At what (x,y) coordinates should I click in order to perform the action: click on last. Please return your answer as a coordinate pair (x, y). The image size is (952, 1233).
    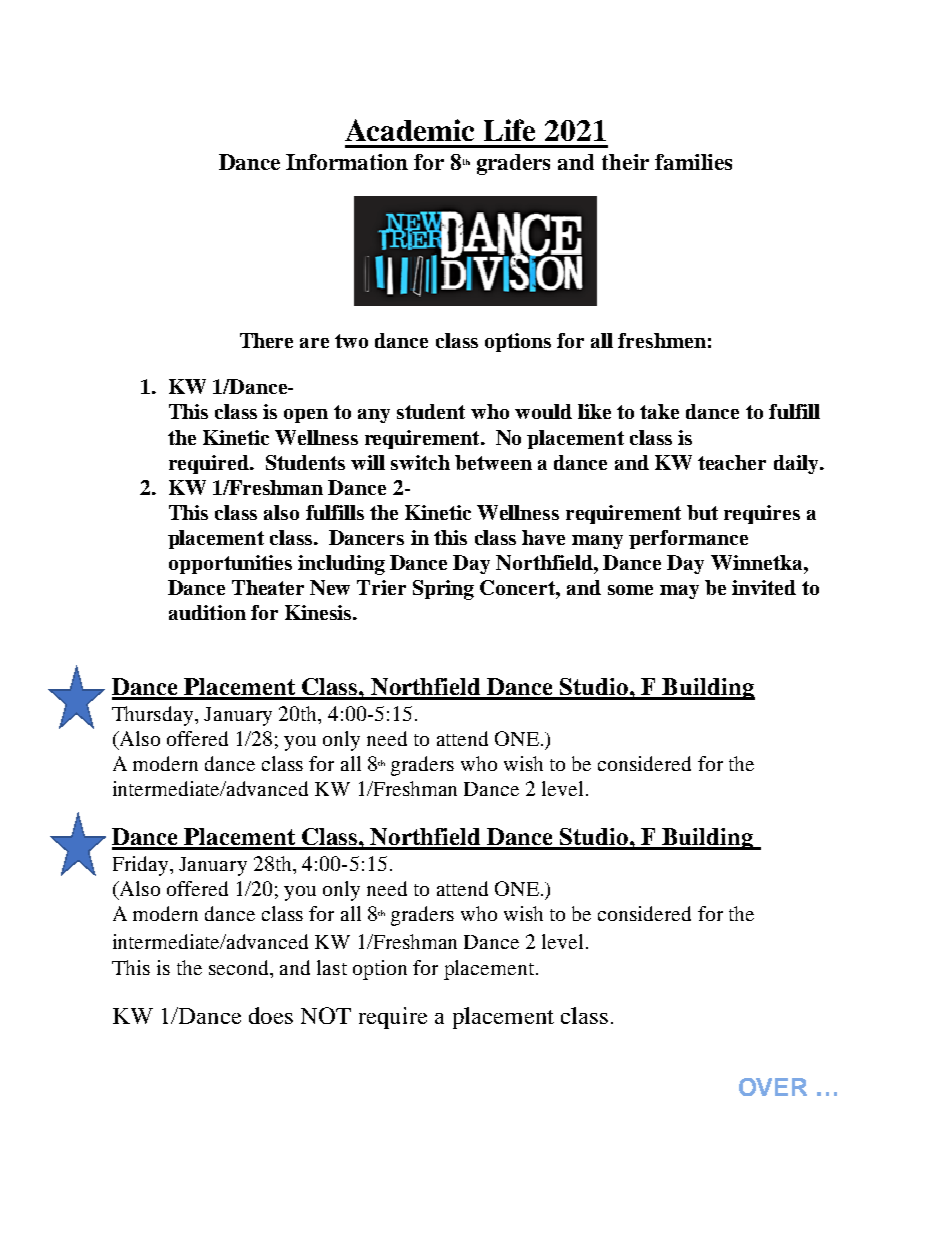
    Looking at the image, I should click on (332, 967).
